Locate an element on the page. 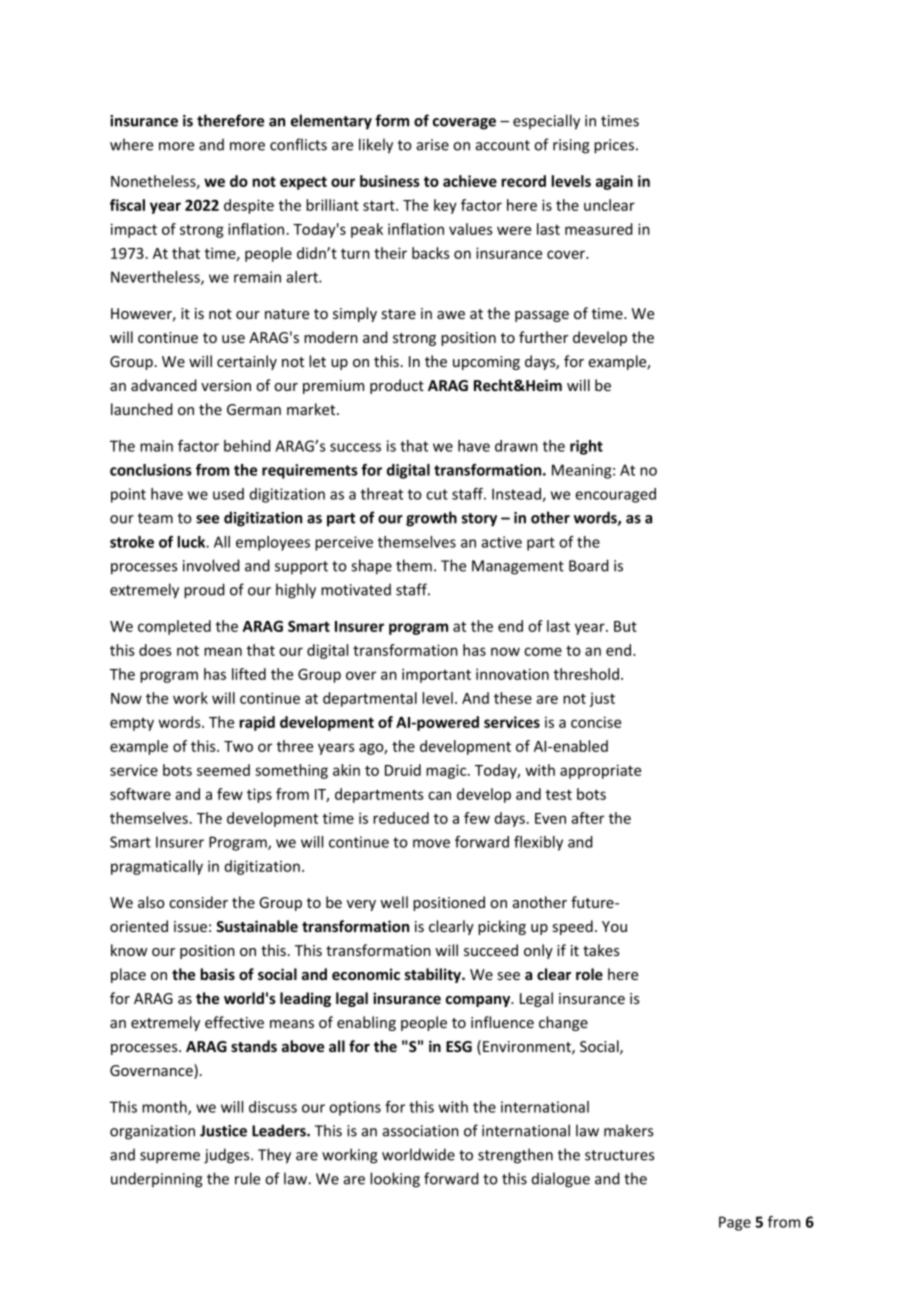  basis is located at coordinates (217, 974).
